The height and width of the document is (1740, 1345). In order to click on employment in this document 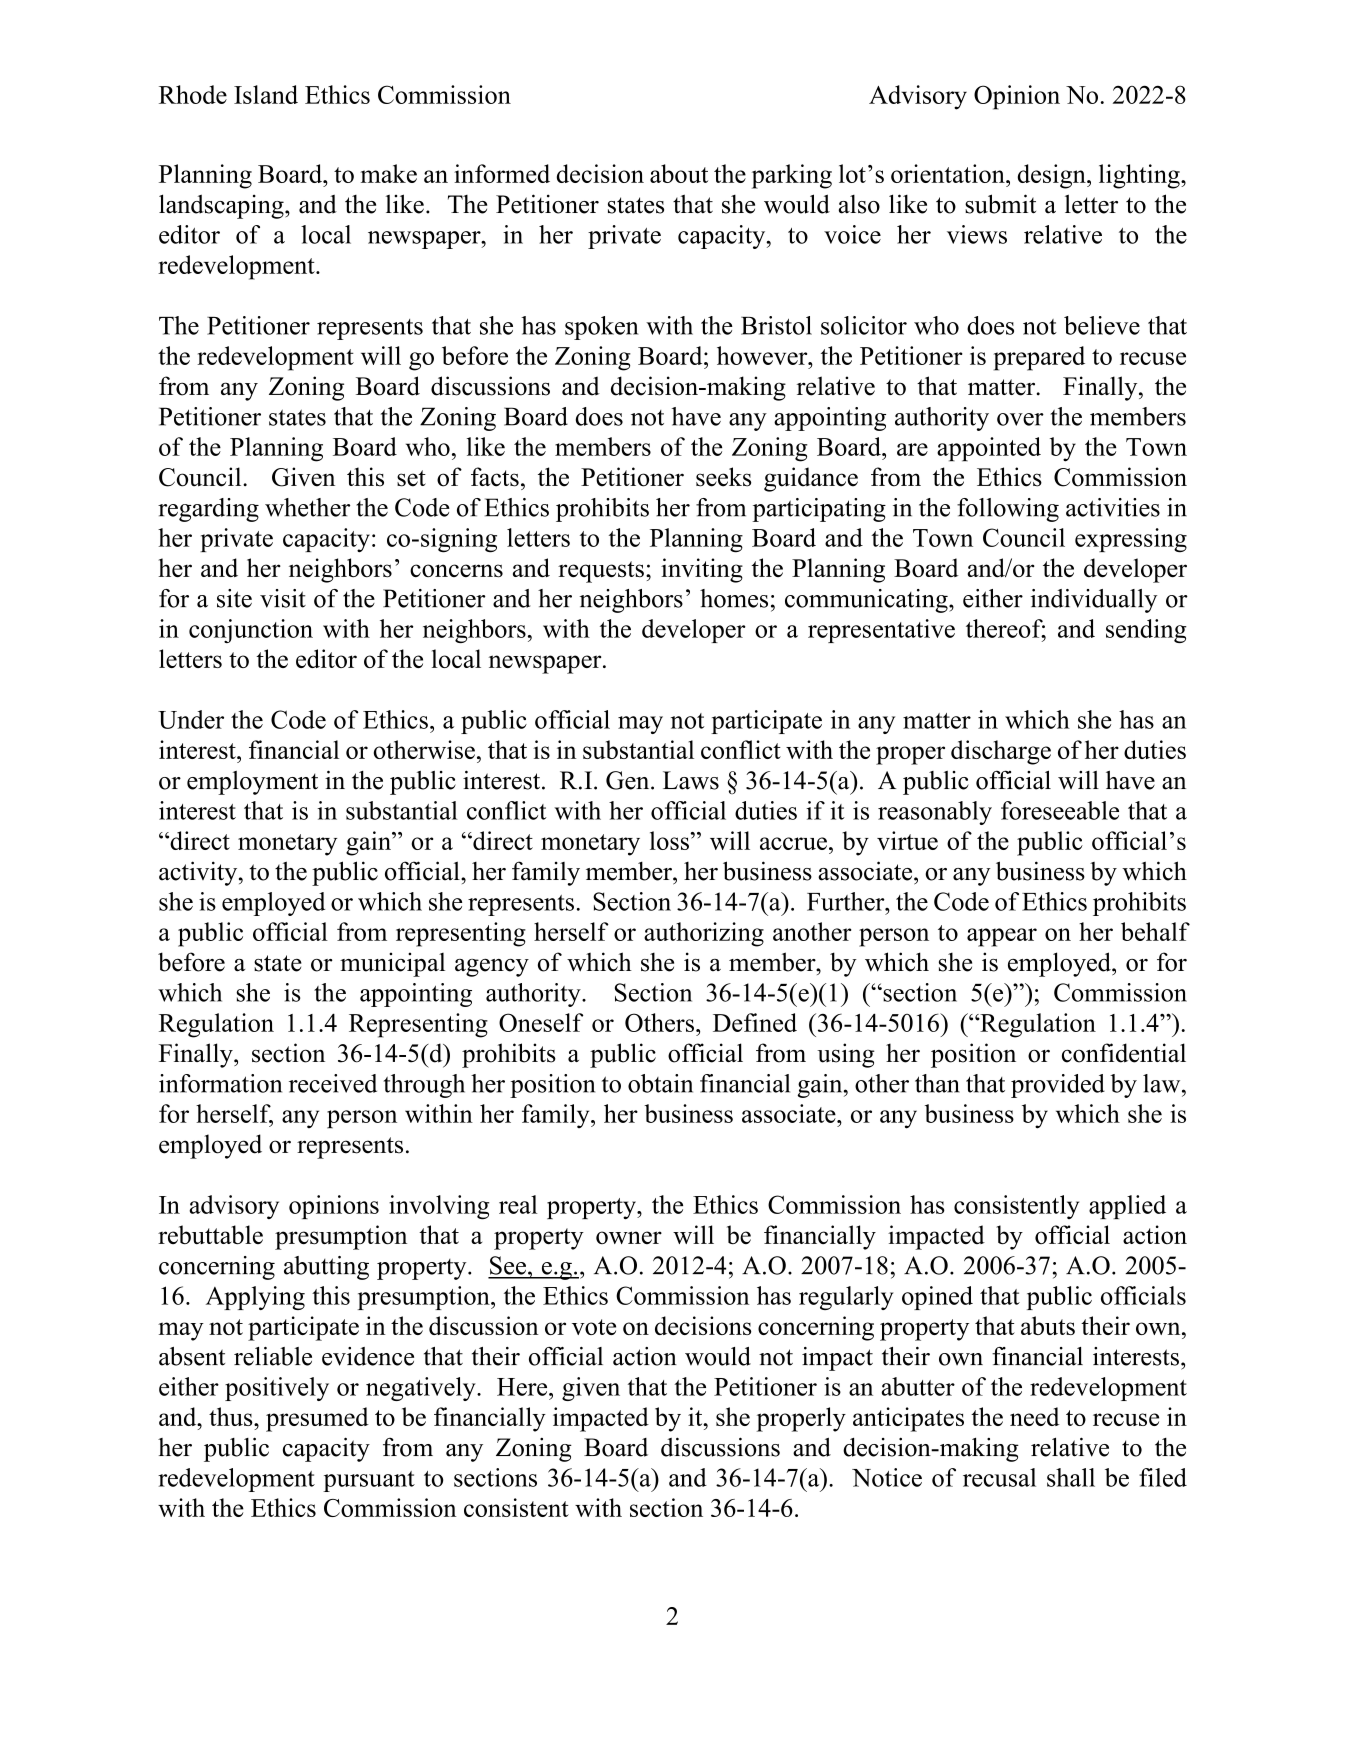, I will do `click(252, 783)`.
